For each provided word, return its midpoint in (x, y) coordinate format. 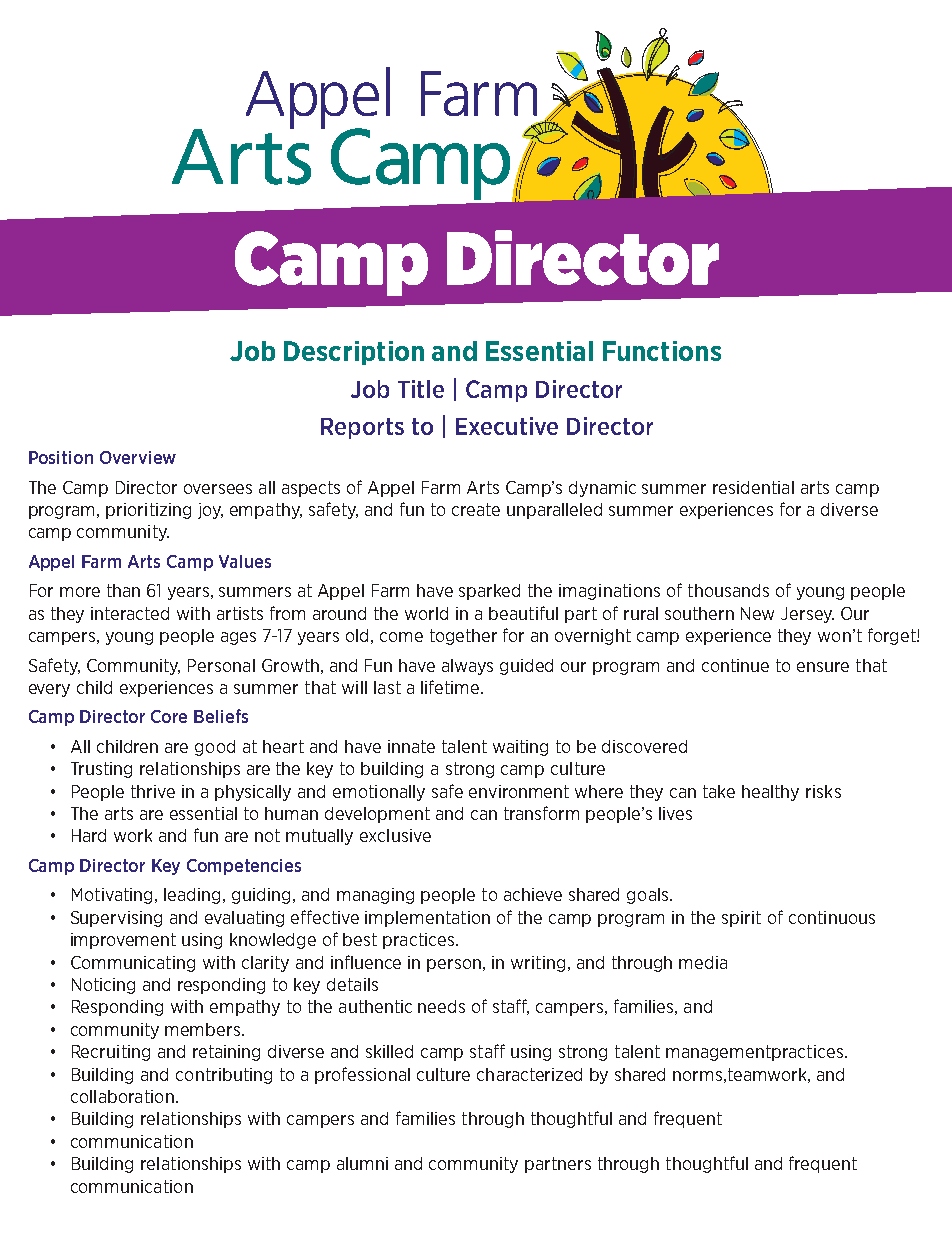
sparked (489, 592)
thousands (728, 590)
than (123, 590)
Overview (138, 457)
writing (538, 964)
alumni (362, 1163)
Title (421, 389)
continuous (832, 917)
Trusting (101, 770)
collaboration (122, 1096)
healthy (770, 793)
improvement (123, 941)
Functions (662, 351)
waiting (520, 748)
